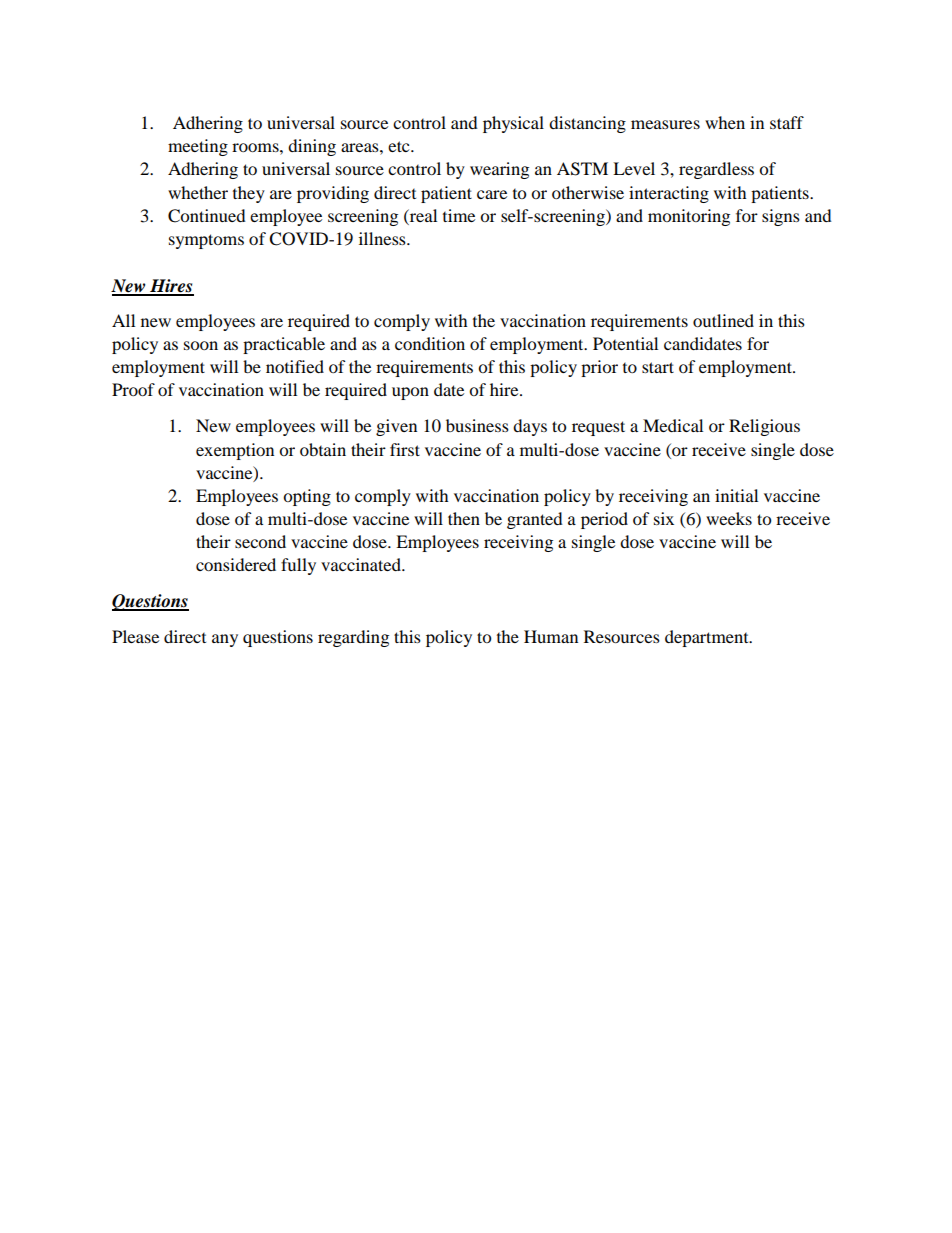  What do you see at coordinates (464, 518) in the screenshot?
I see `then` at bounding box center [464, 518].
